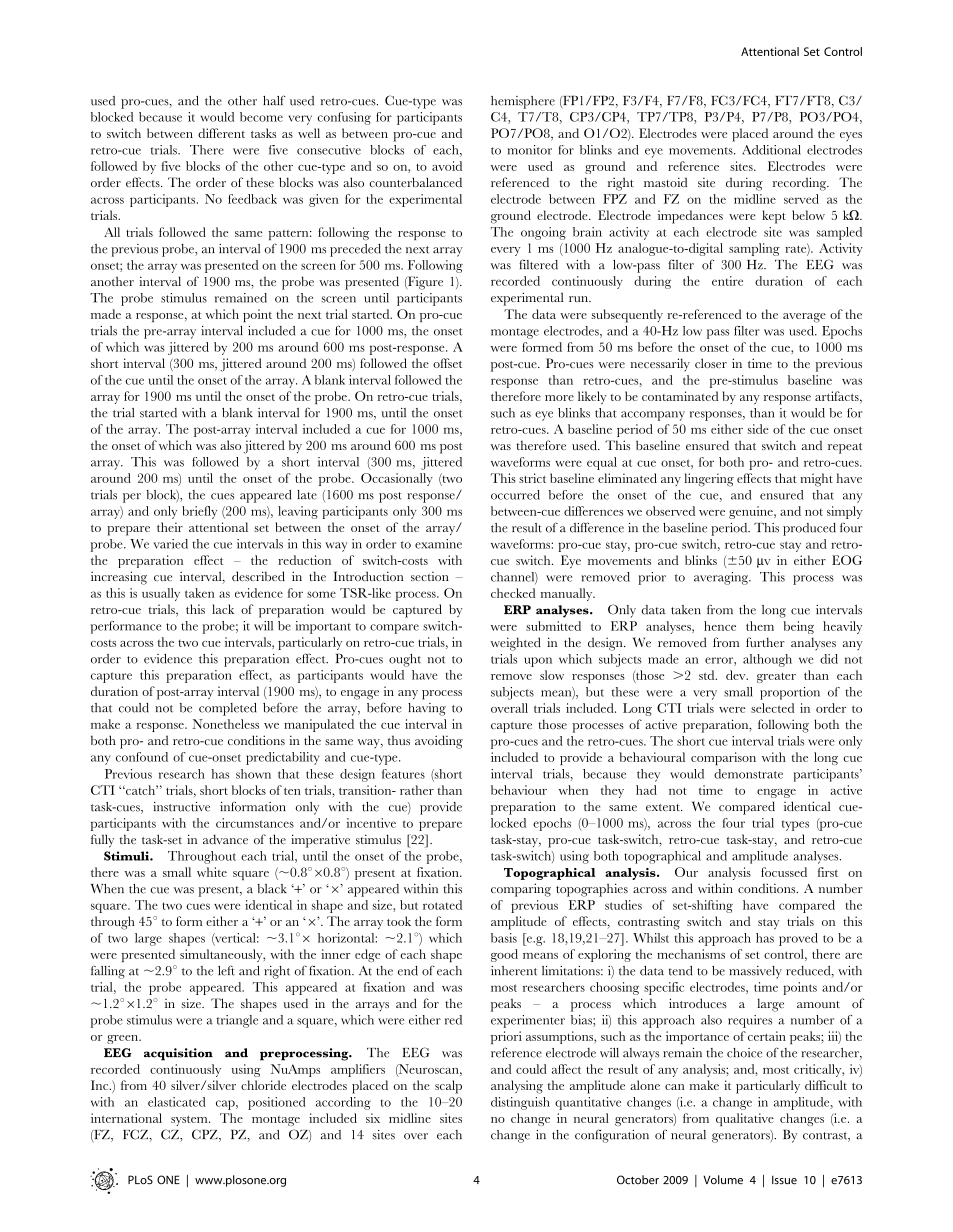 The height and width of the document is (1232, 953). Describe the element at coordinates (771, 150) in the document. I see `Additional` at that location.
